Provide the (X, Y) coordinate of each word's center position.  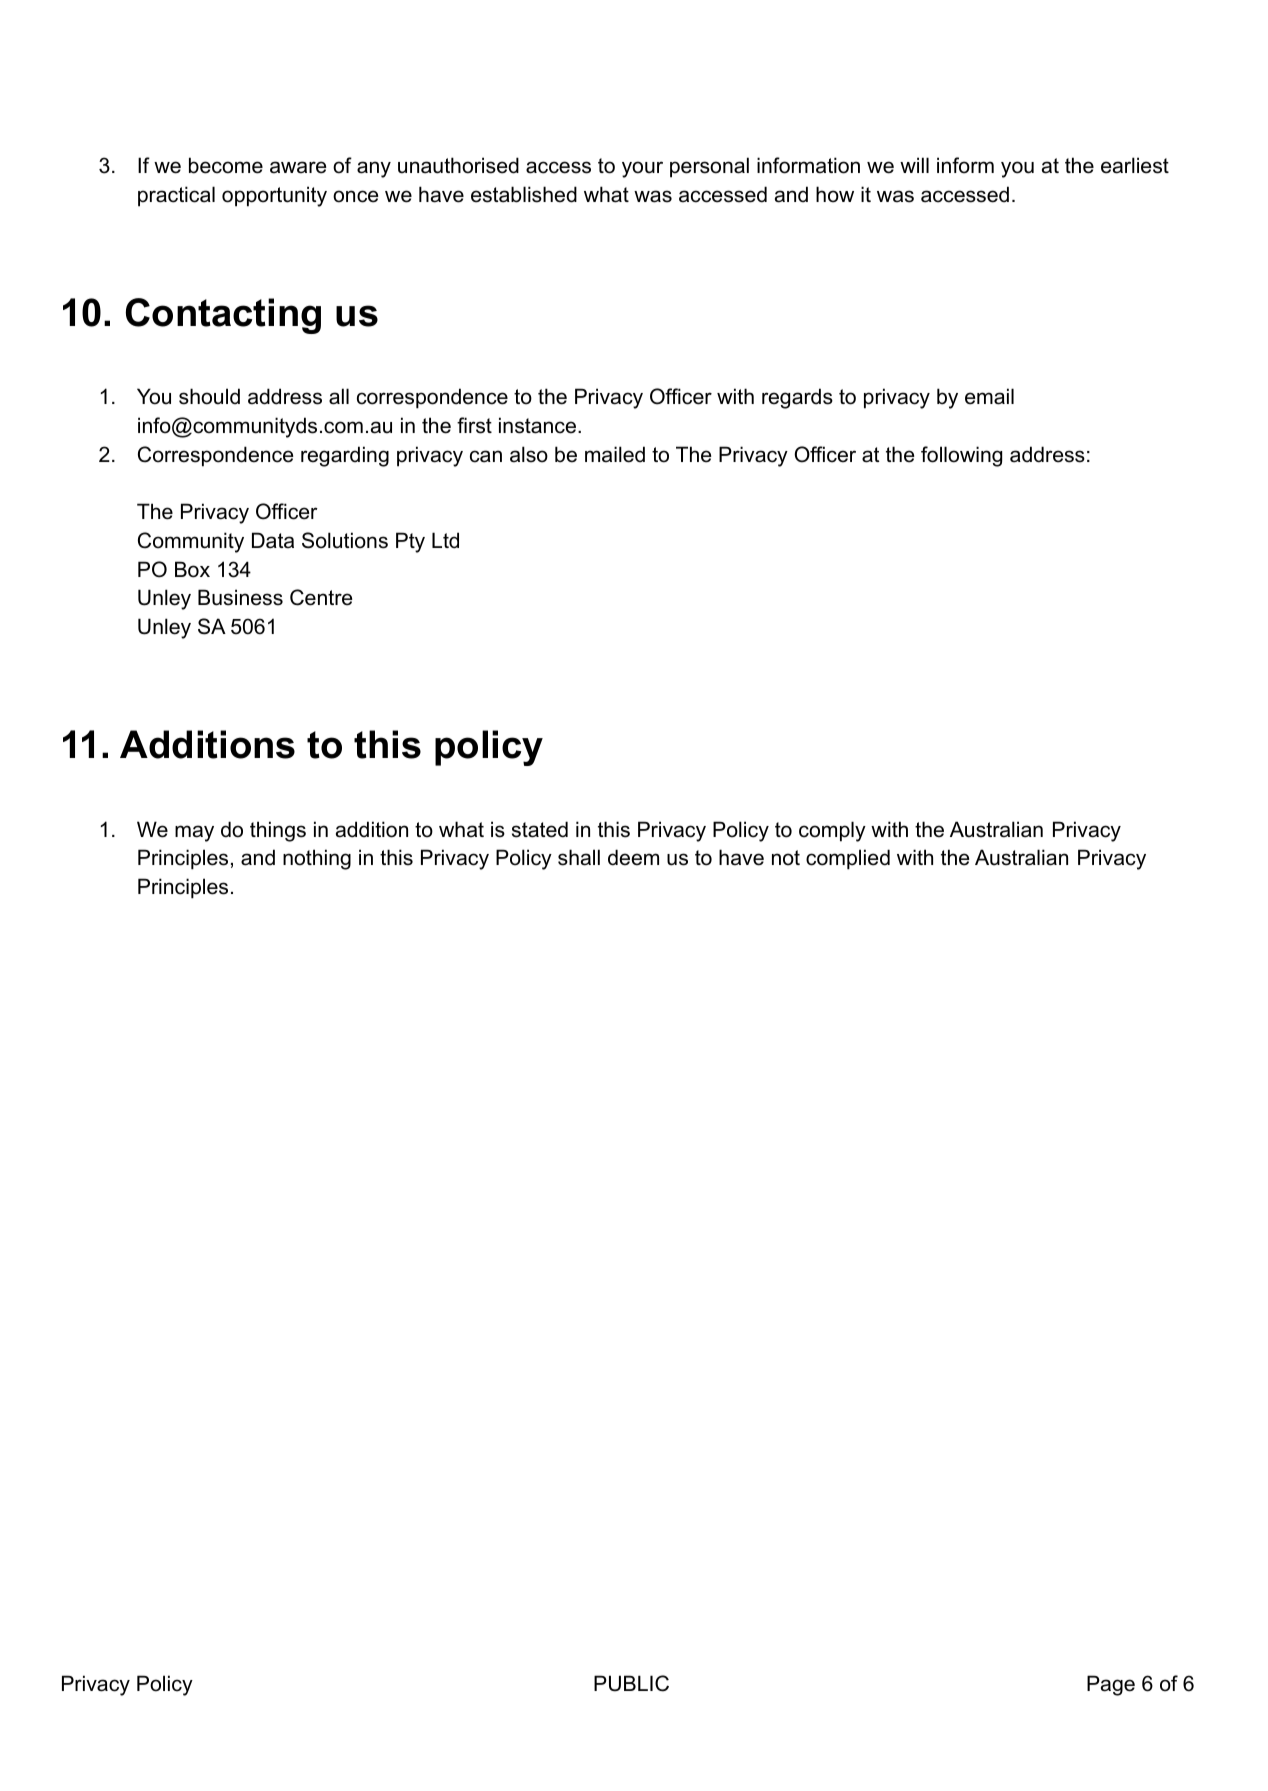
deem (633, 857)
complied (848, 859)
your (642, 169)
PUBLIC (631, 1683)
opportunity (274, 196)
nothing (317, 859)
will (914, 165)
